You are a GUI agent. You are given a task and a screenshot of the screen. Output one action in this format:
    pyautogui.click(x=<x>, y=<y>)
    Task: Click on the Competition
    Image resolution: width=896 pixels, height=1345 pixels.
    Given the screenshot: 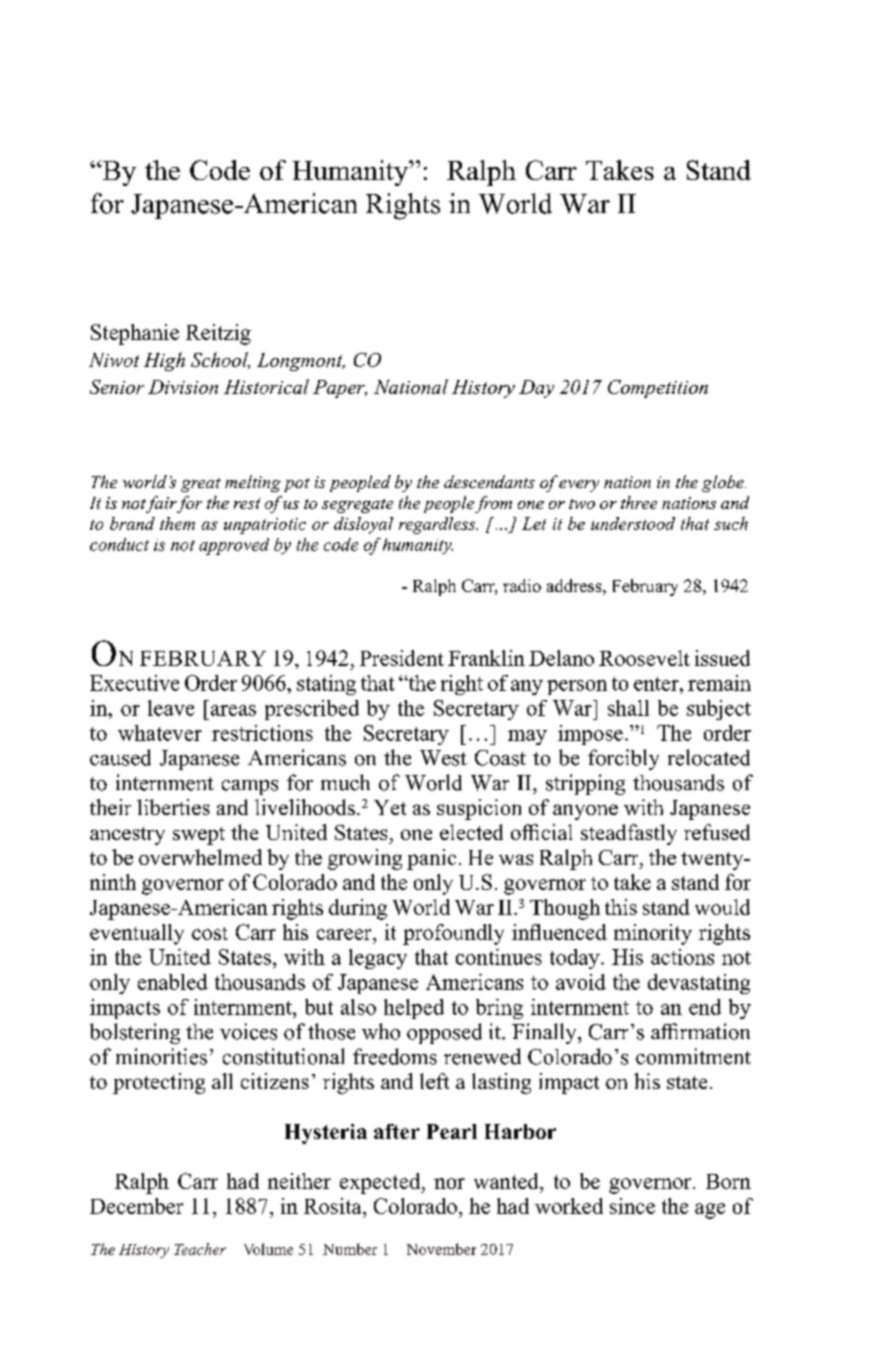 What is the action you would take?
    pyautogui.click(x=658, y=389)
